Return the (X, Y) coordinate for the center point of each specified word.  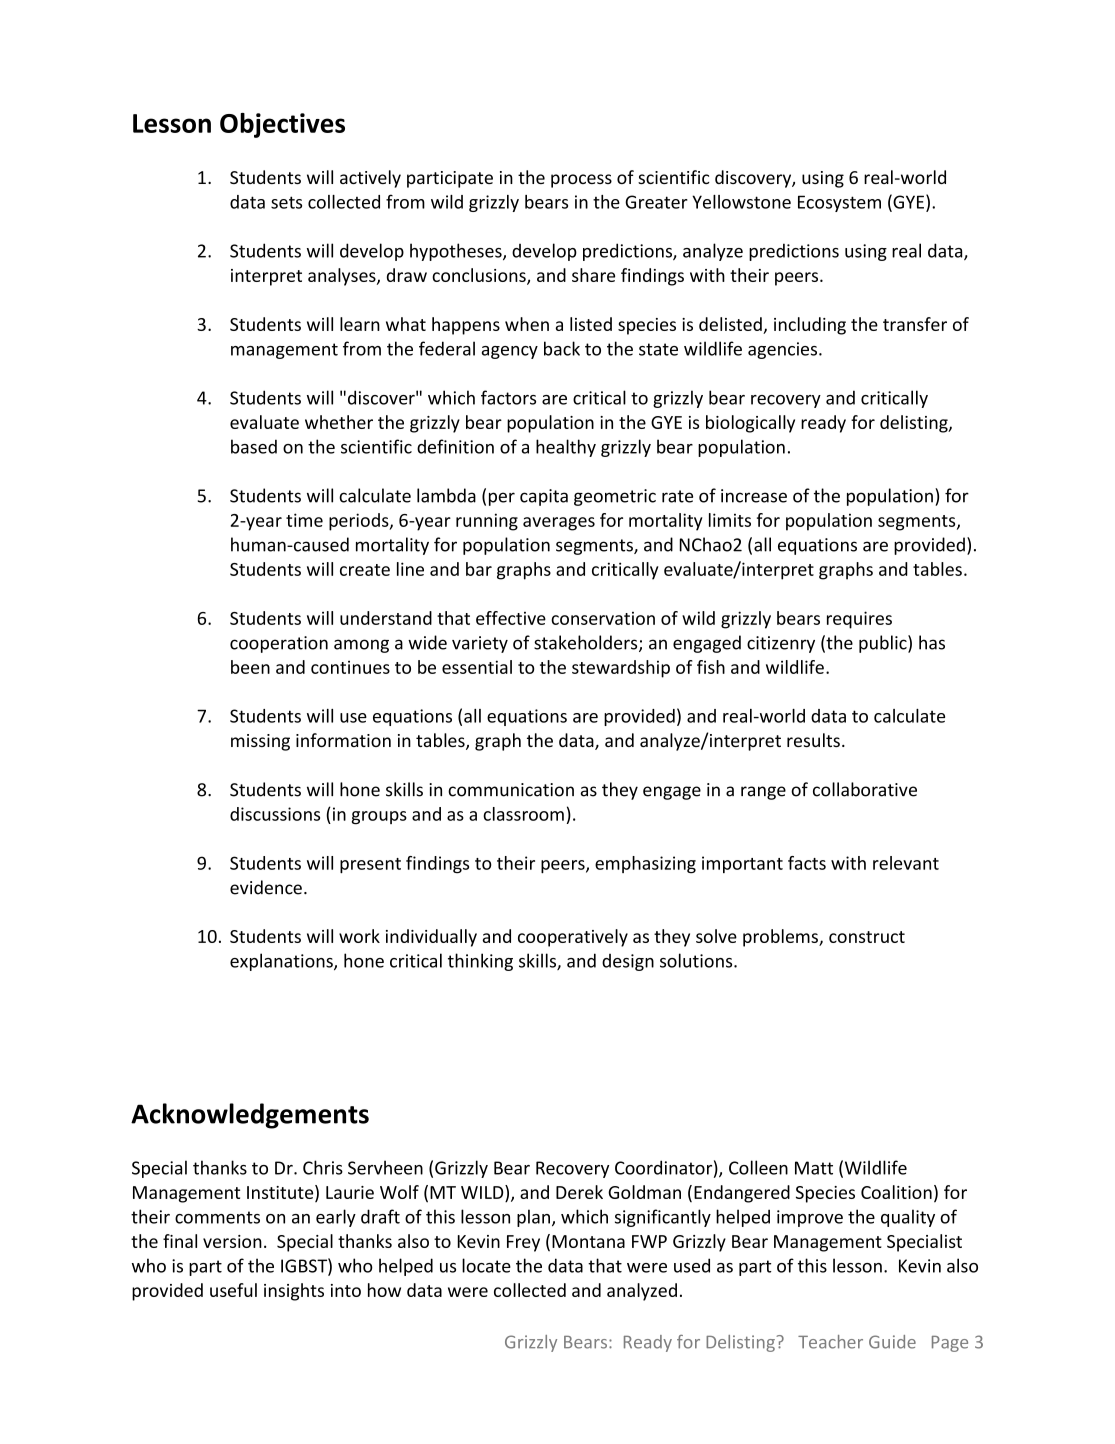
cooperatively (573, 938)
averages (559, 524)
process (581, 181)
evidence (266, 887)
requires (859, 620)
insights (294, 1292)
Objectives (282, 125)
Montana (588, 1241)
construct (867, 937)
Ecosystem (839, 203)
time (304, 520)
